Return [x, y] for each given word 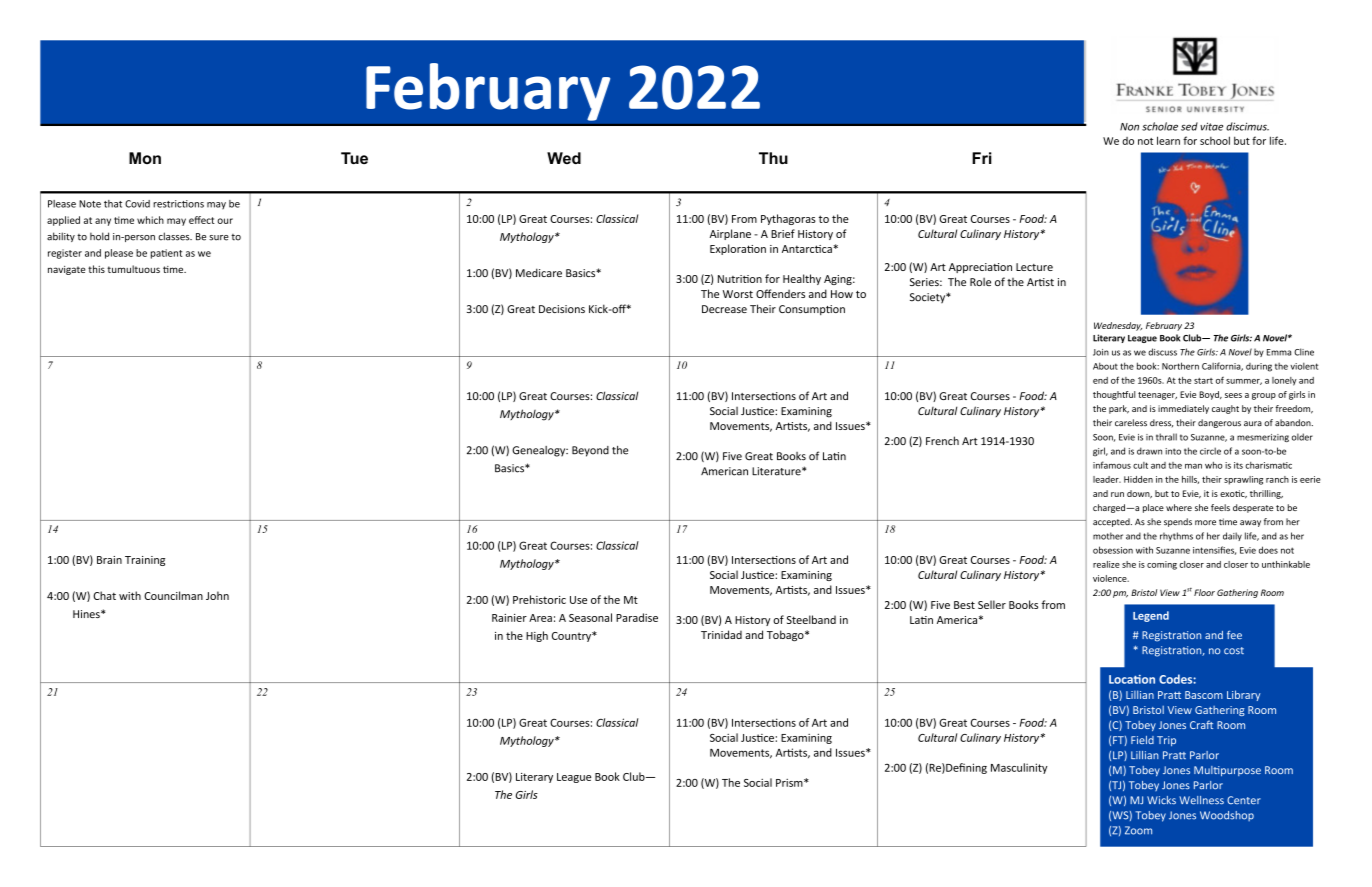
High [537, 636]
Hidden [1138, 479]
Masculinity [1019, 768]
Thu [773, 158]
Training [145, 561]
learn [1168, 140]
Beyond [590, 451]
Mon [145, 158]
